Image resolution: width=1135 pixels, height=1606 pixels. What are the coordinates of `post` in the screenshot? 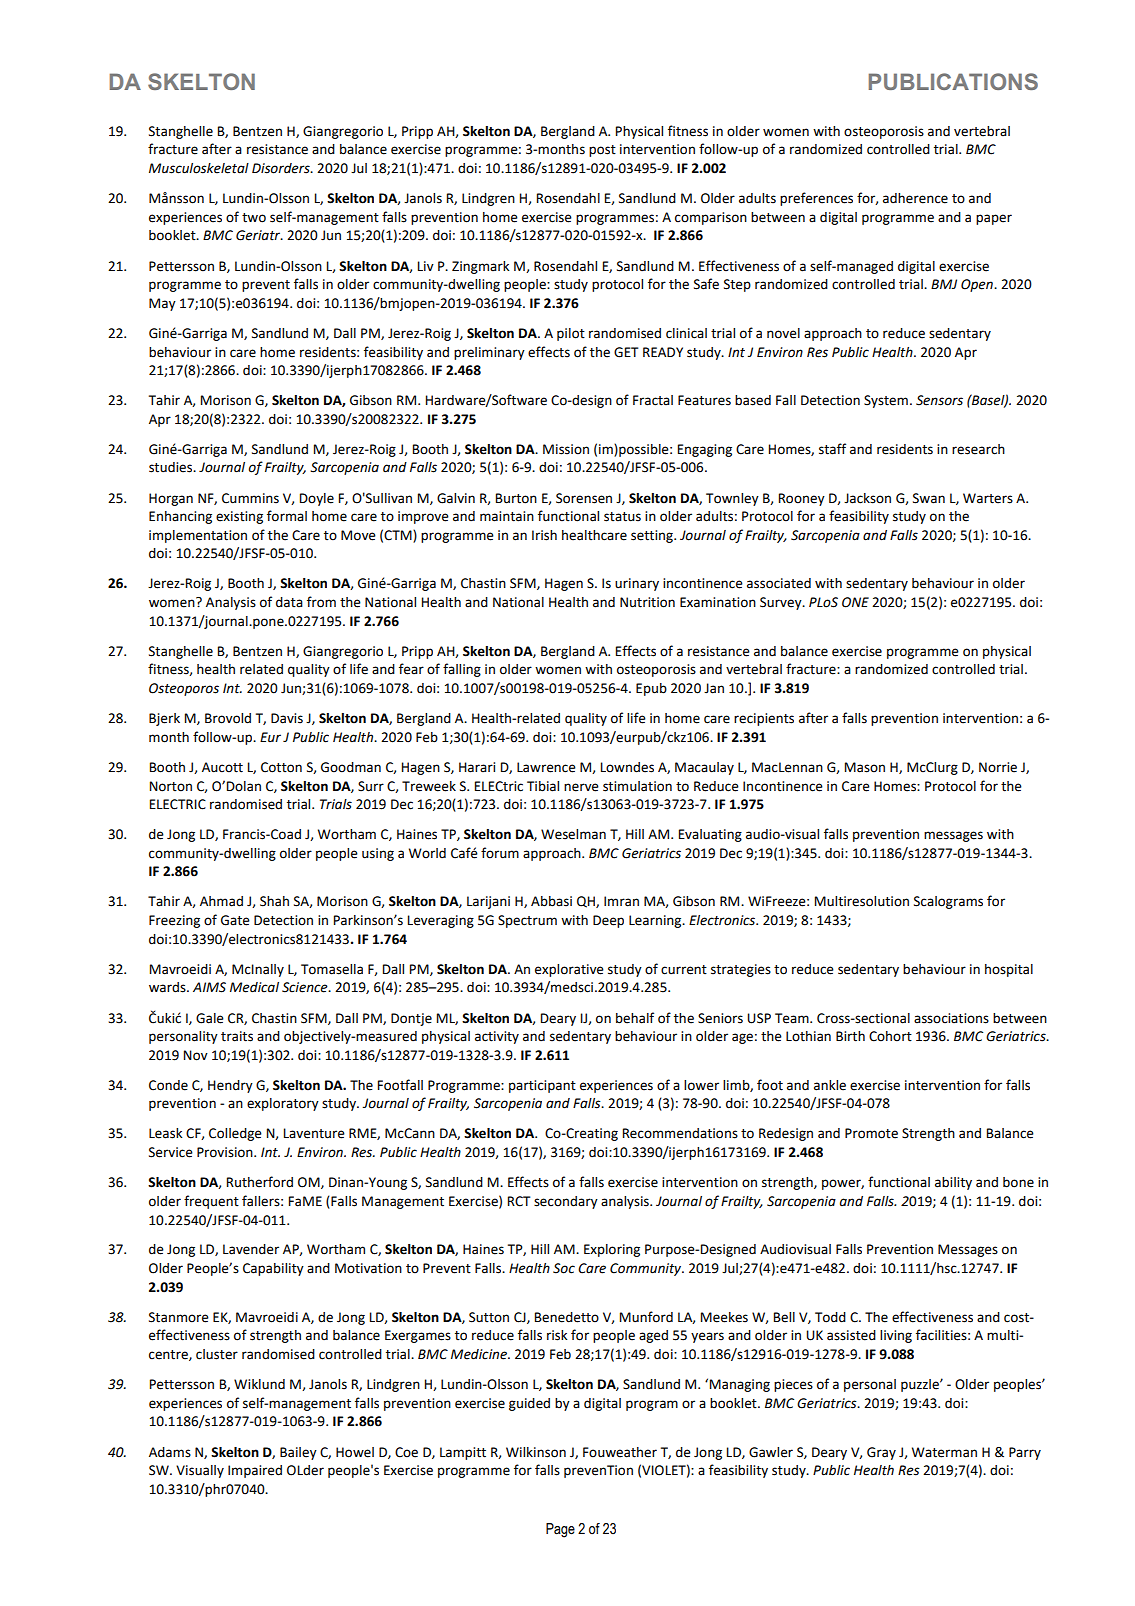 It's located at (602, 151).
